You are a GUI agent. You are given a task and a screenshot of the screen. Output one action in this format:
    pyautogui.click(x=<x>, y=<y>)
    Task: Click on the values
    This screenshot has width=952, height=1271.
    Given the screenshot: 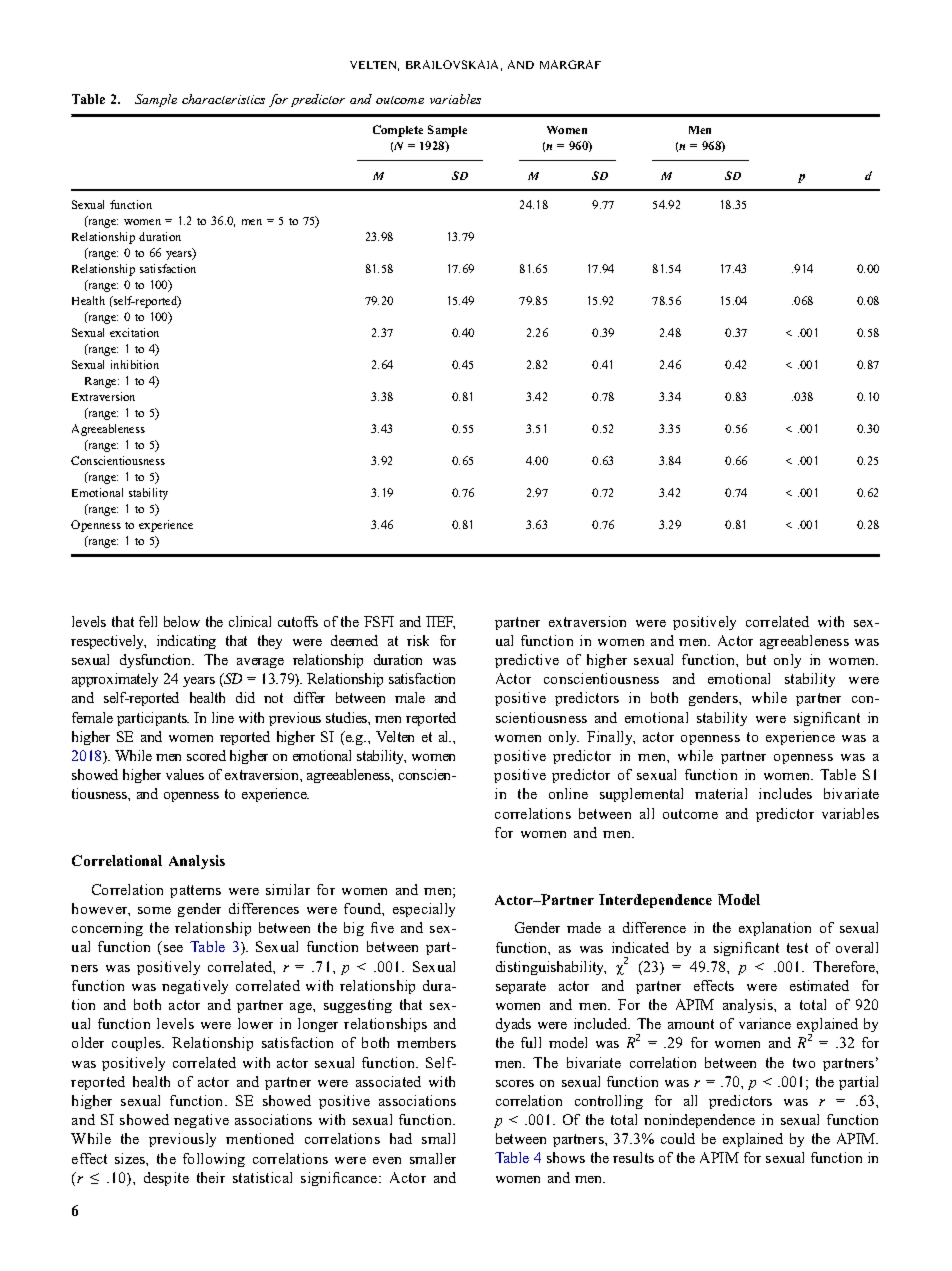 What is the action you would take?
    pyautogui.click(x=185, y=774)
